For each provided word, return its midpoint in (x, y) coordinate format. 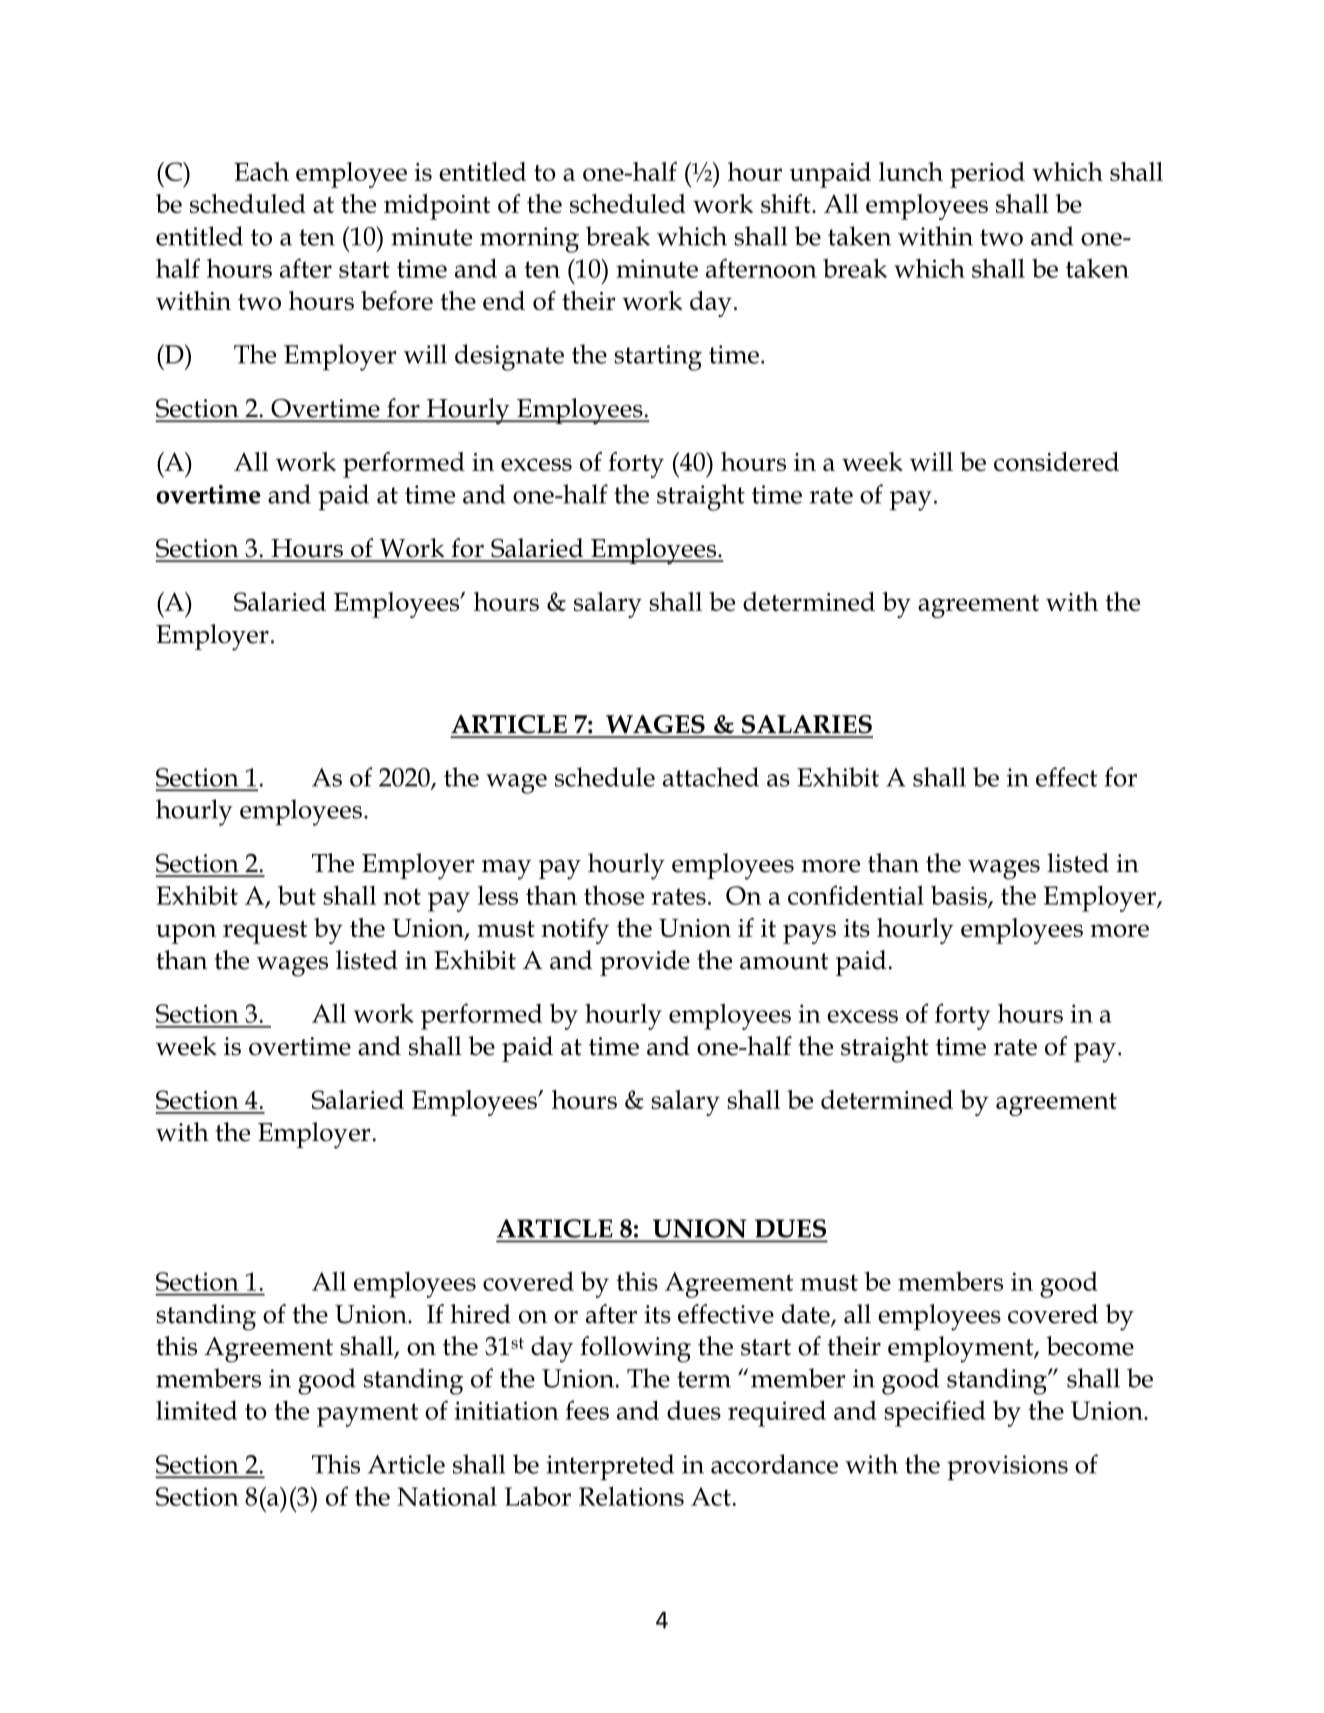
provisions (1007, 1468)
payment (367, 1415)
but (297, 895)
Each (261, 171)
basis (960, 896)
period (987, 175)
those (614, 895)
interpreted (610, 1467)
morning (529, 240)
